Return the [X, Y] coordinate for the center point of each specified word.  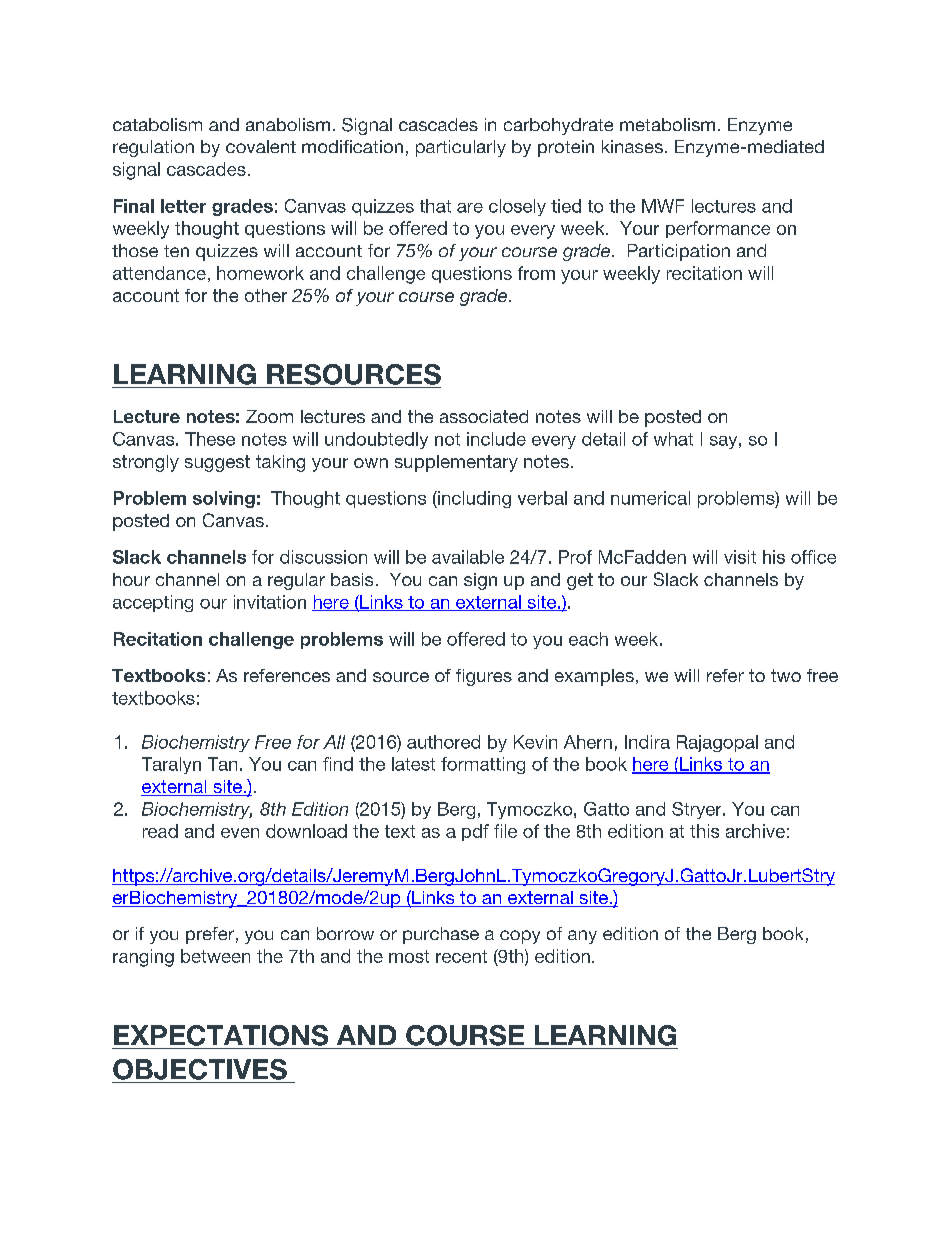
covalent [261, 146]
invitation [270, 602]
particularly [461, 148]
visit [740, 557]
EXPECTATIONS [221, 1035]
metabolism [667, 124]
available [468, 557]
